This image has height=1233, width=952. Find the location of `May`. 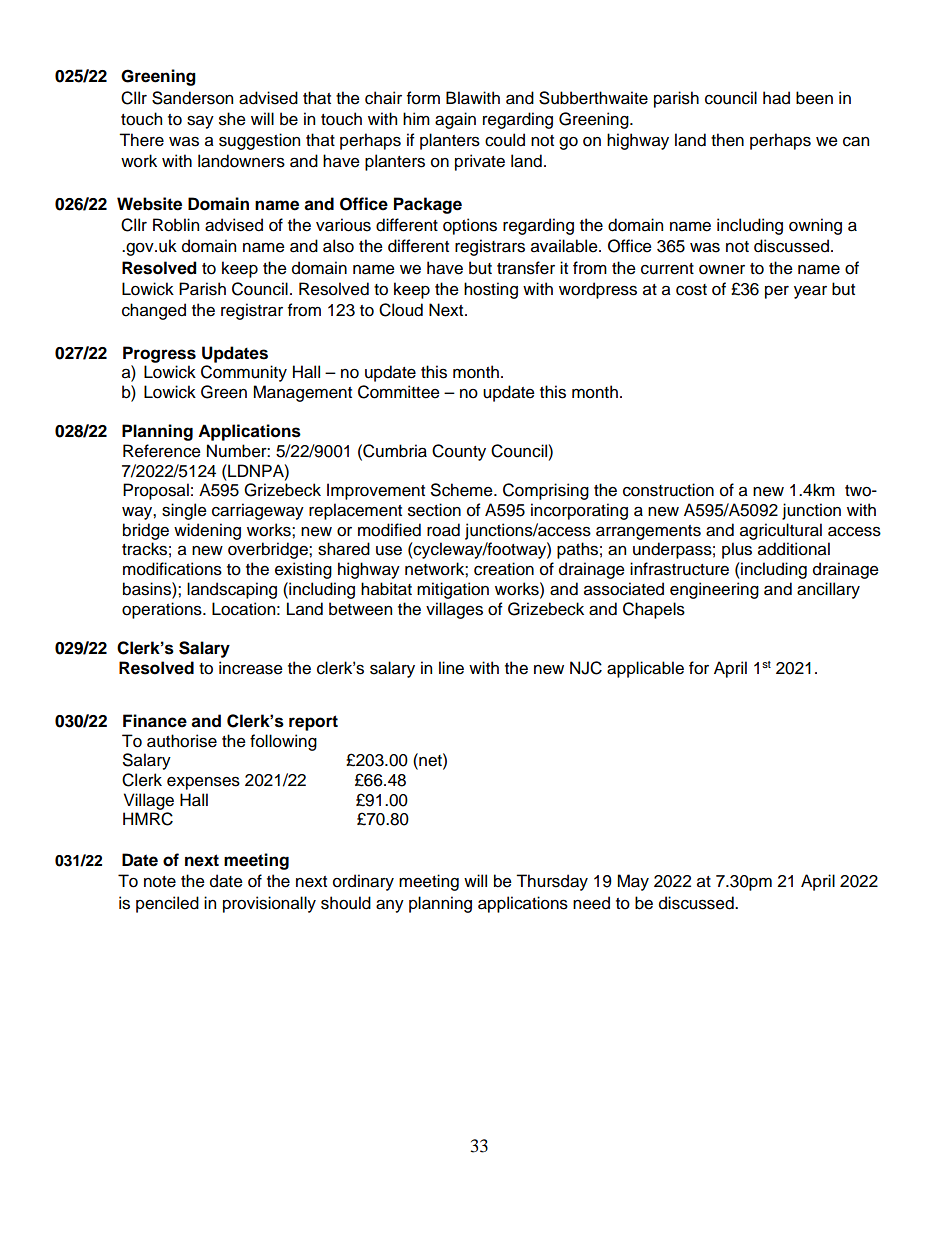

May is located at coordinates (633, 882).
